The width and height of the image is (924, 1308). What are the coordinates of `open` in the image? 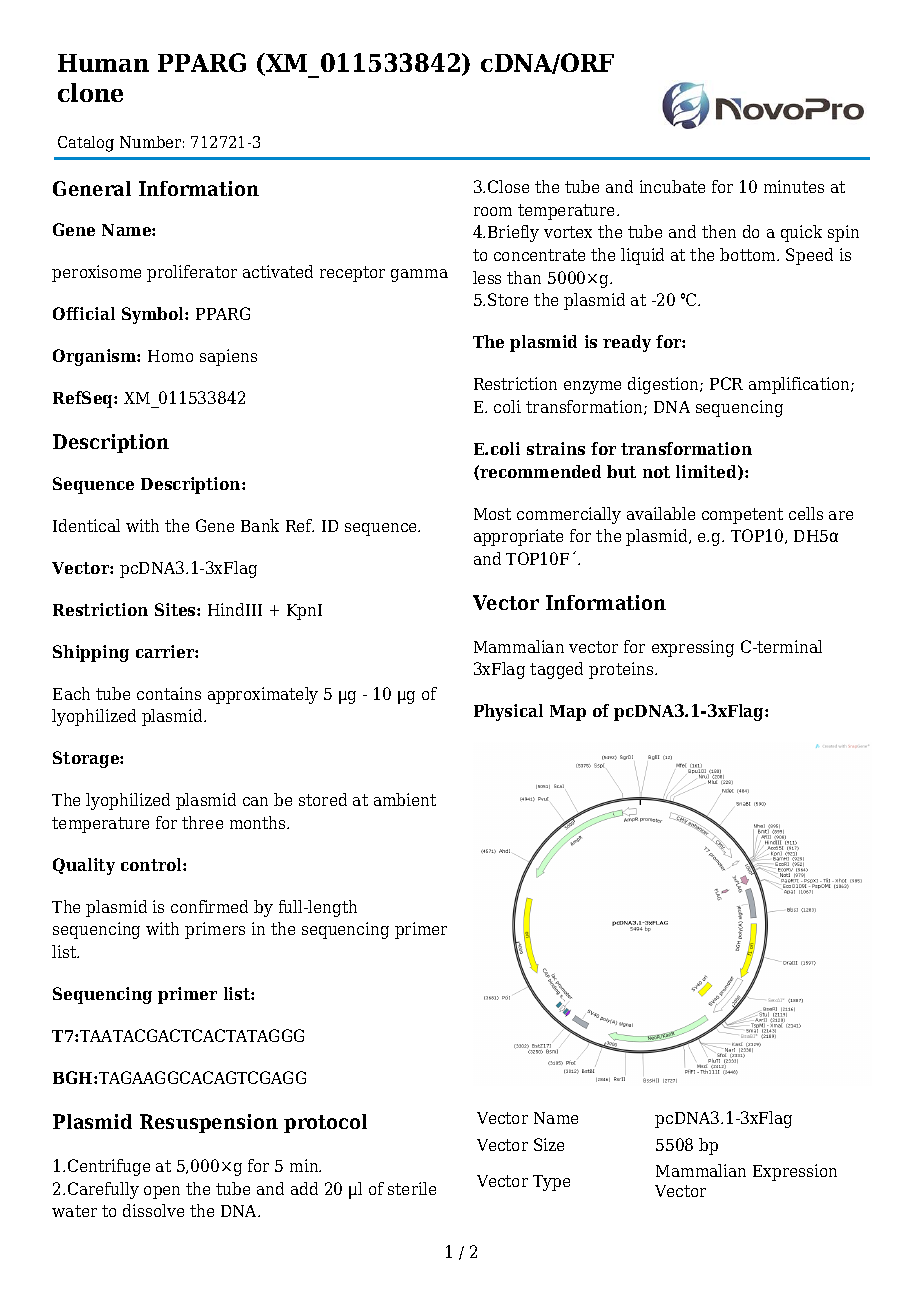 It's located at (162, 1192).
